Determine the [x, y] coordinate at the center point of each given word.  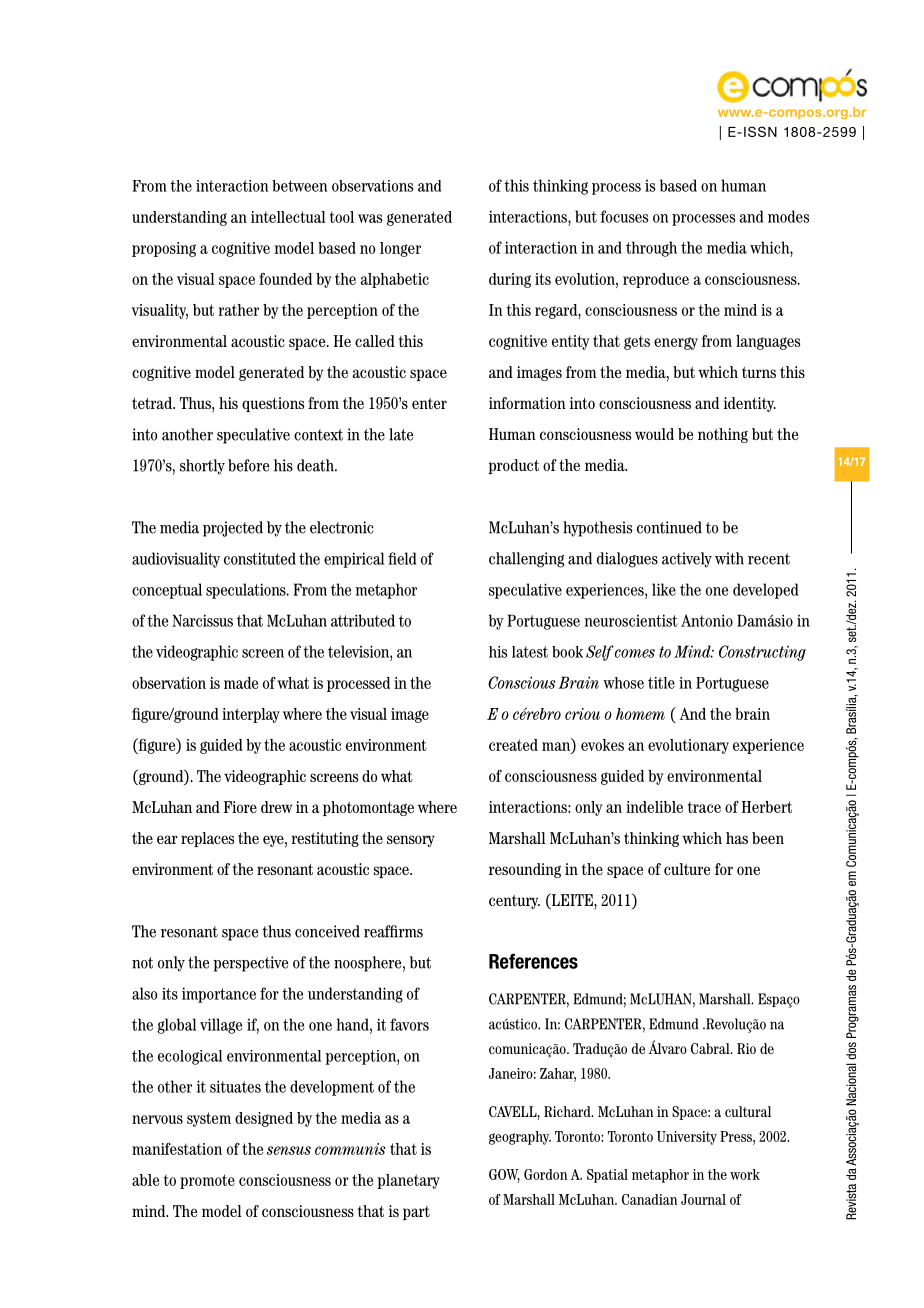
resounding [525, 870]
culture [687, 869]
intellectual [288, 217]
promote [207, 1181]
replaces [207, 839]
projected [233, 529]
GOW [504, 1176]
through [651, 249]
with [729, 558]
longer [400, 249]
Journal [703, 1199]
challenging [526, 560]
